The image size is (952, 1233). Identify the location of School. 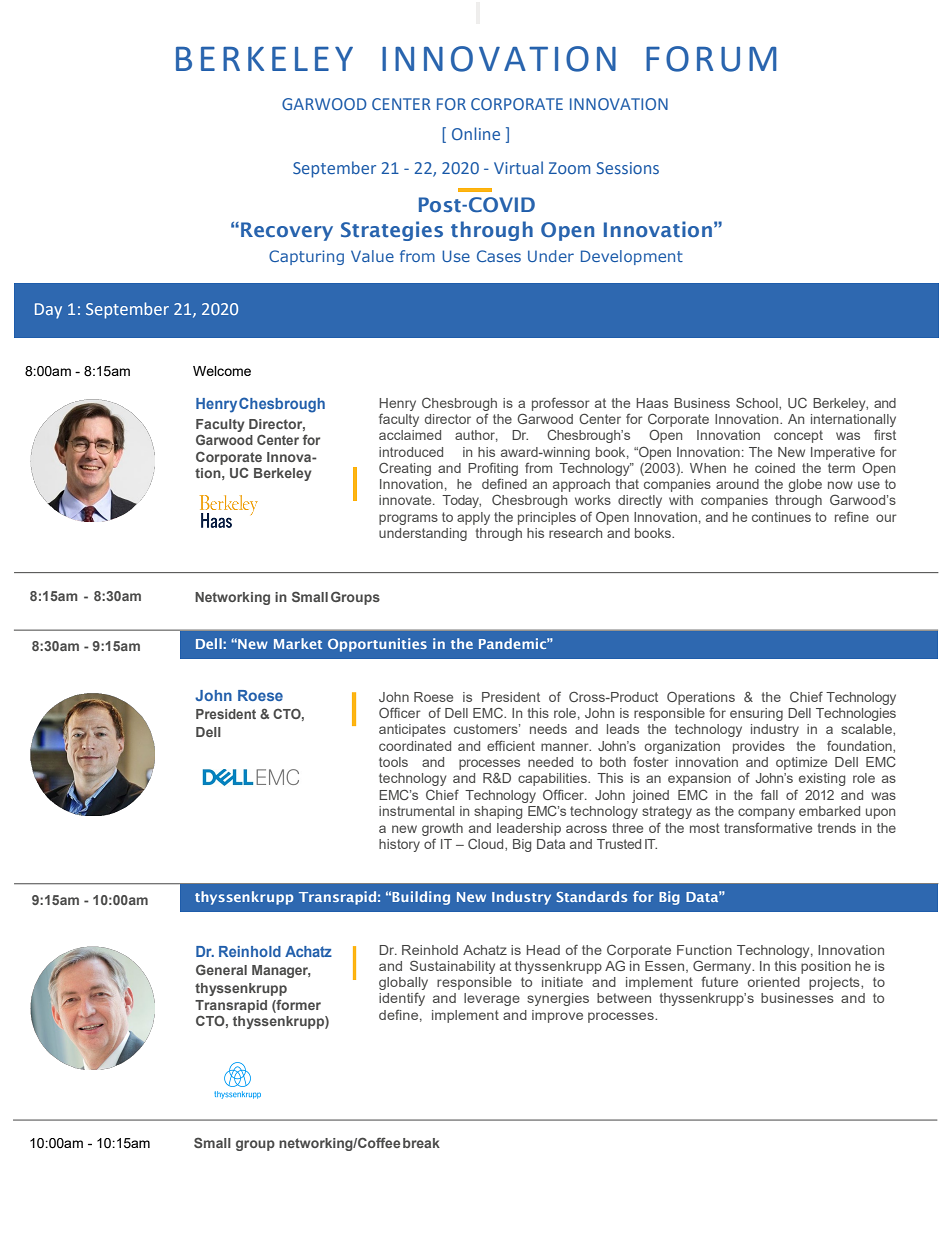
(758, 403).
